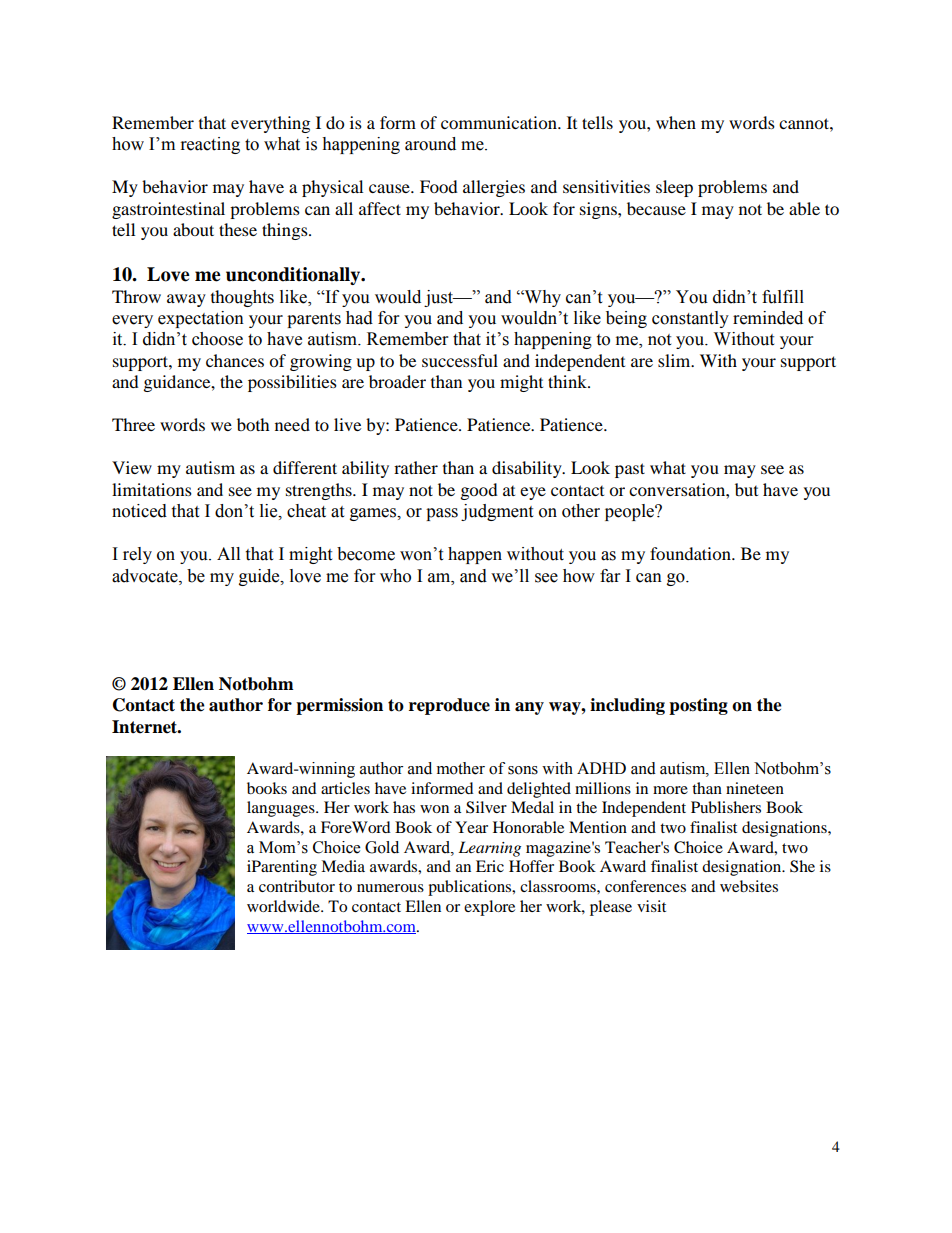  Describe the element at coordinates (210, 145) in the document. I see `reacting` at that location.
